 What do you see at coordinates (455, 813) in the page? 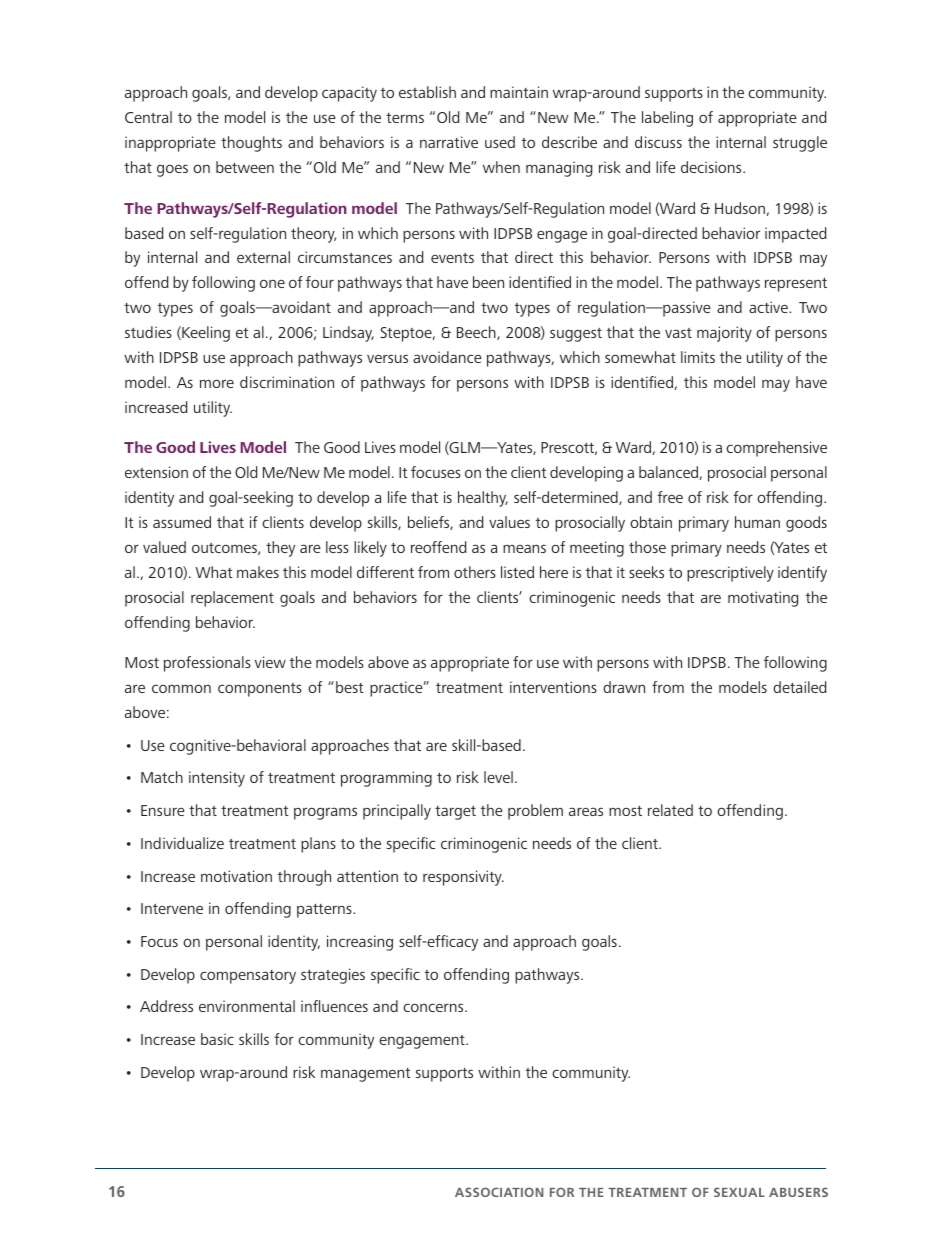
I see `target` at bounding box center [455, 813].
